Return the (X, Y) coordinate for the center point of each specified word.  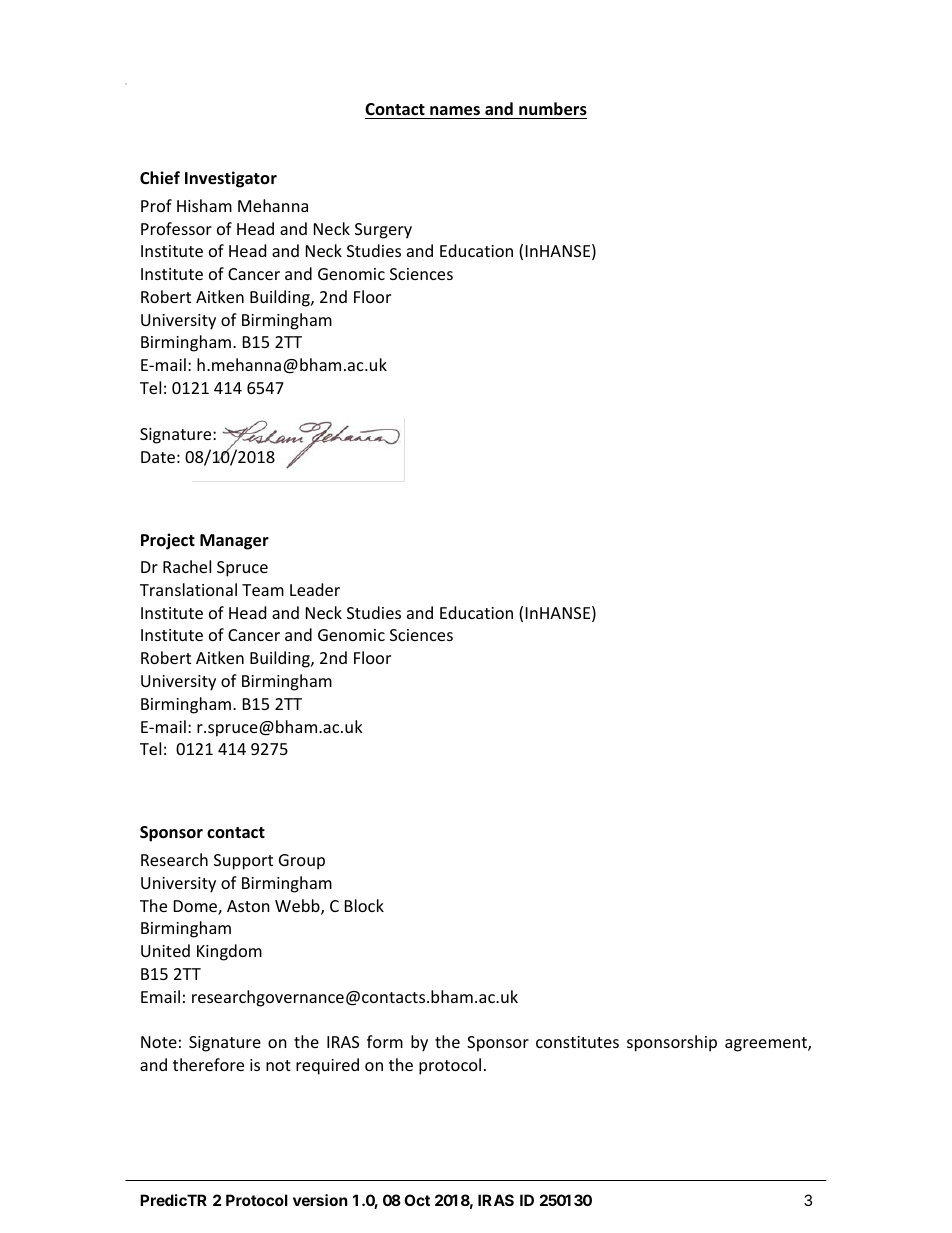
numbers (553, 109)
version (320, 1200)
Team (263, 590)
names (455, 111)
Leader (315, 589)
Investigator (231, 179)
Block (364, 905)
